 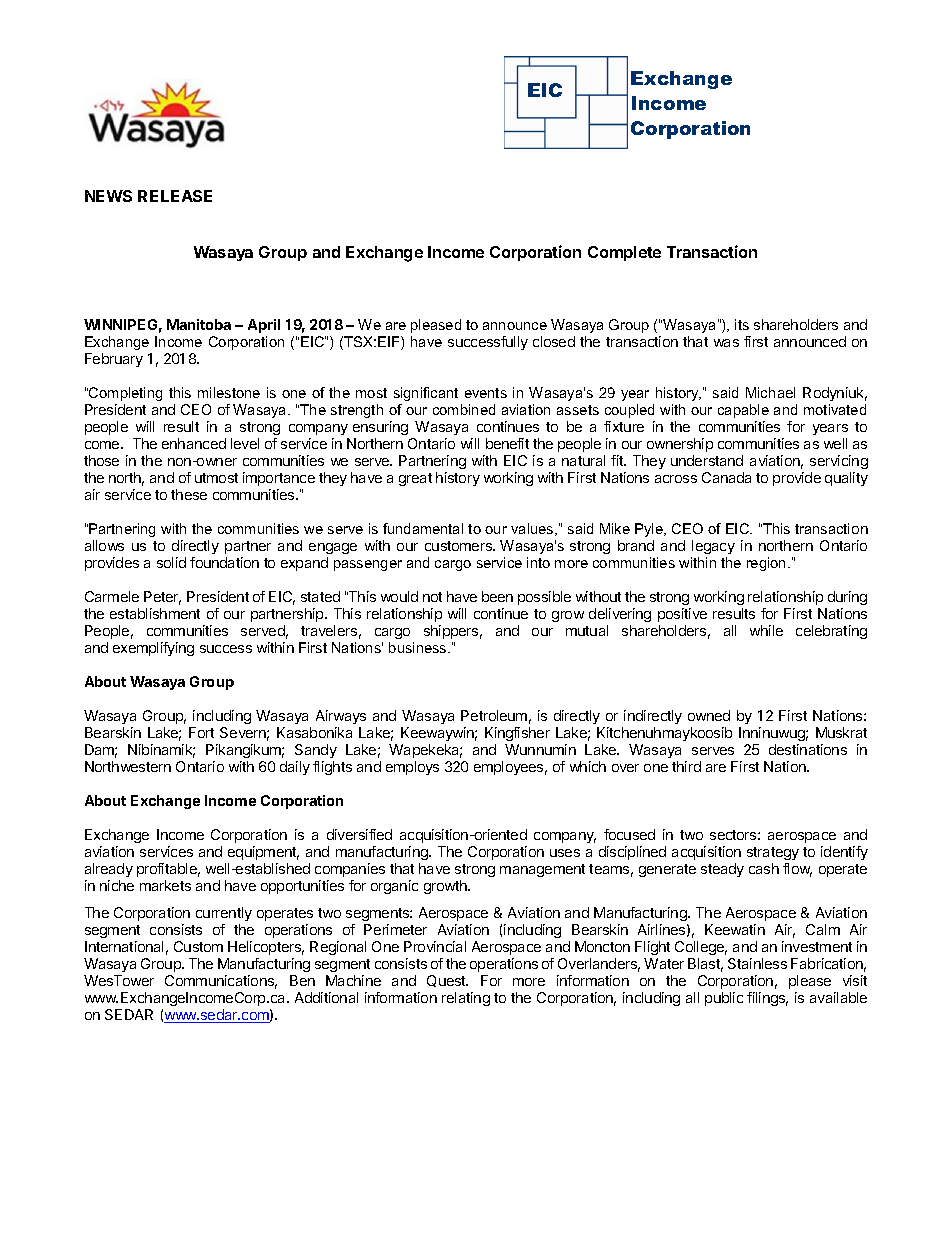 I want to click on Communications, so click(x=221, y=982).
